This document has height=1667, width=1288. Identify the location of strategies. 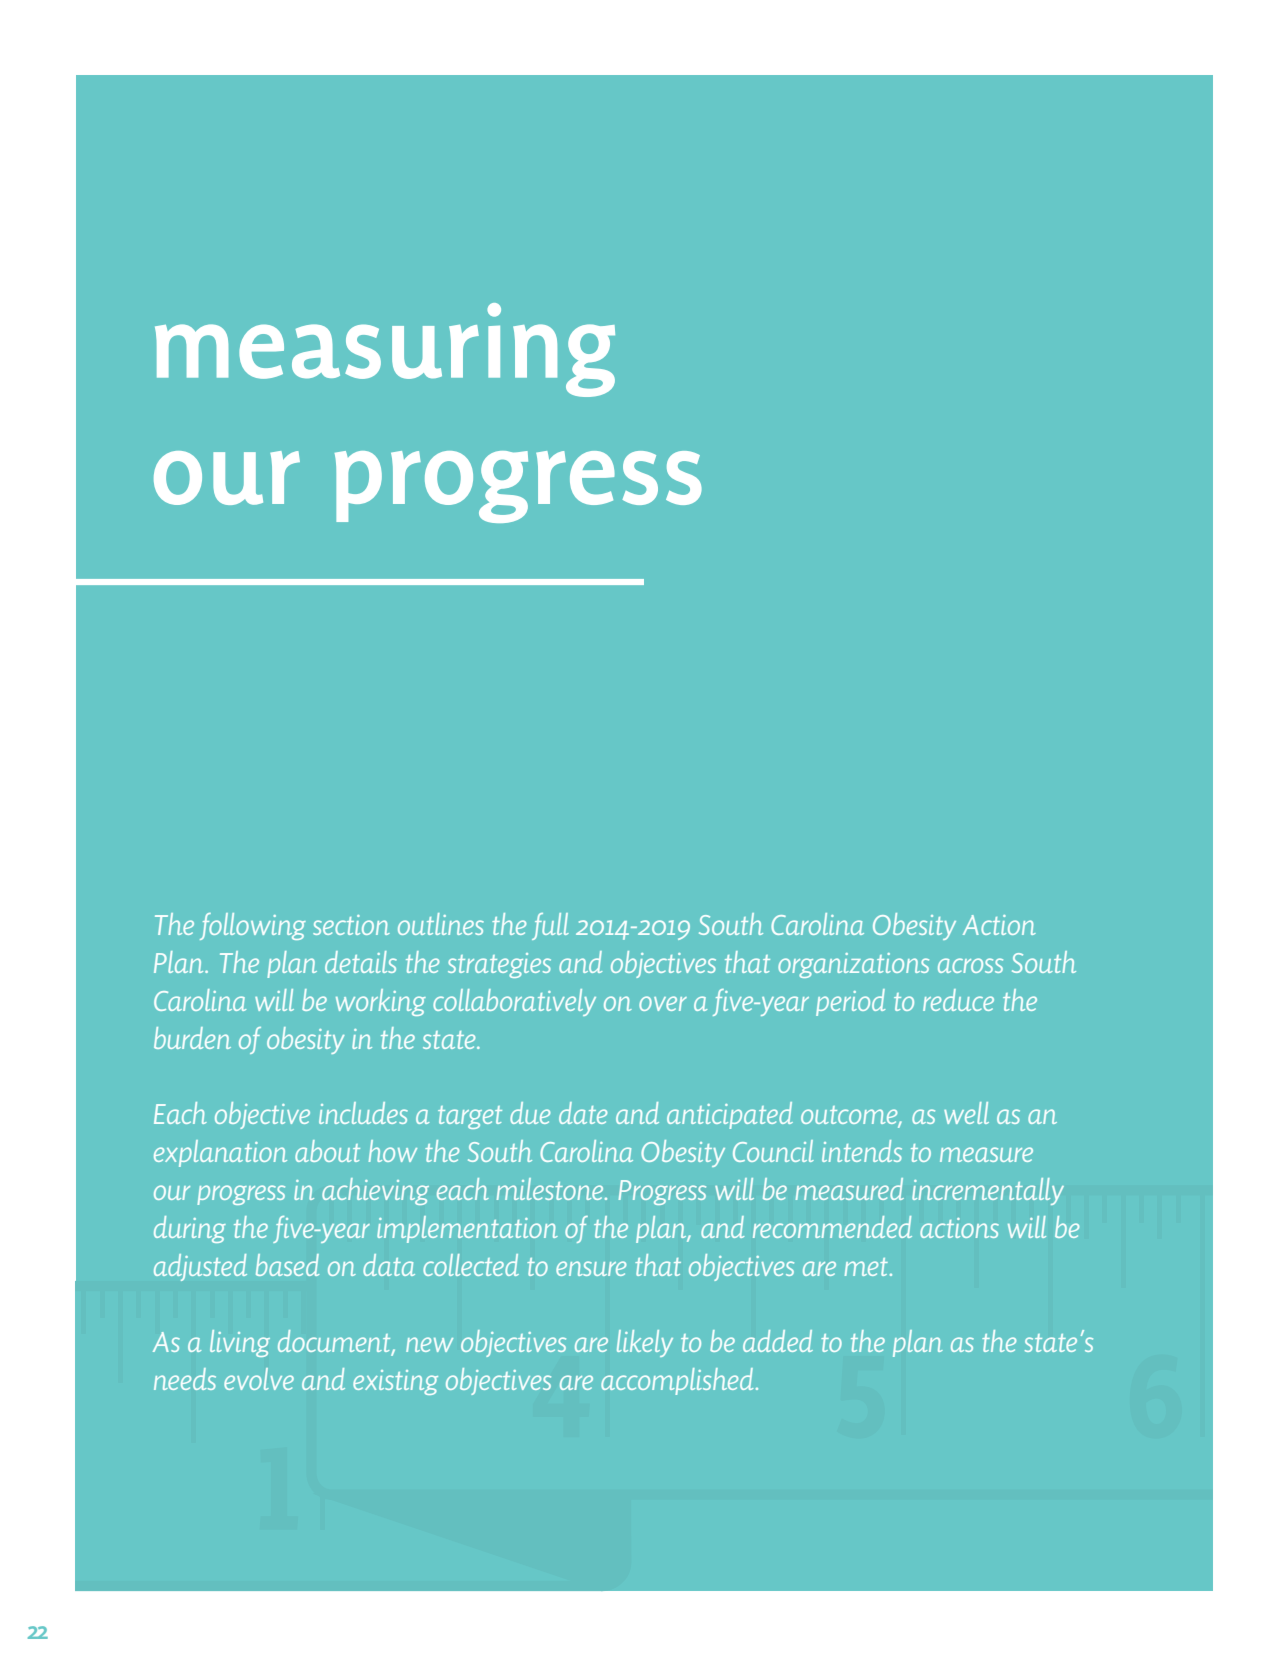
(499, 965).
